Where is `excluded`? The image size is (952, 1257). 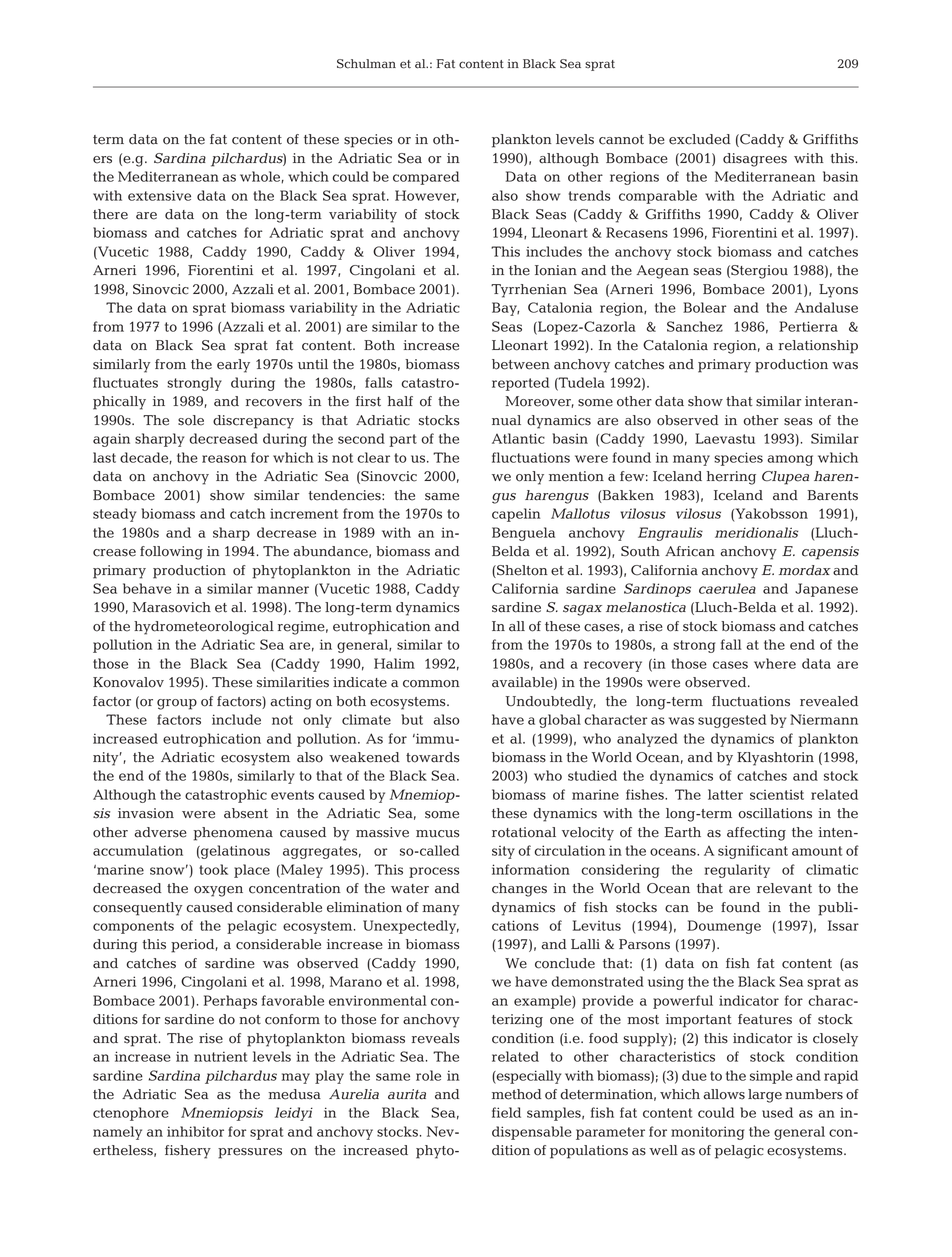 excluded is located at coordinates (700, 139).
